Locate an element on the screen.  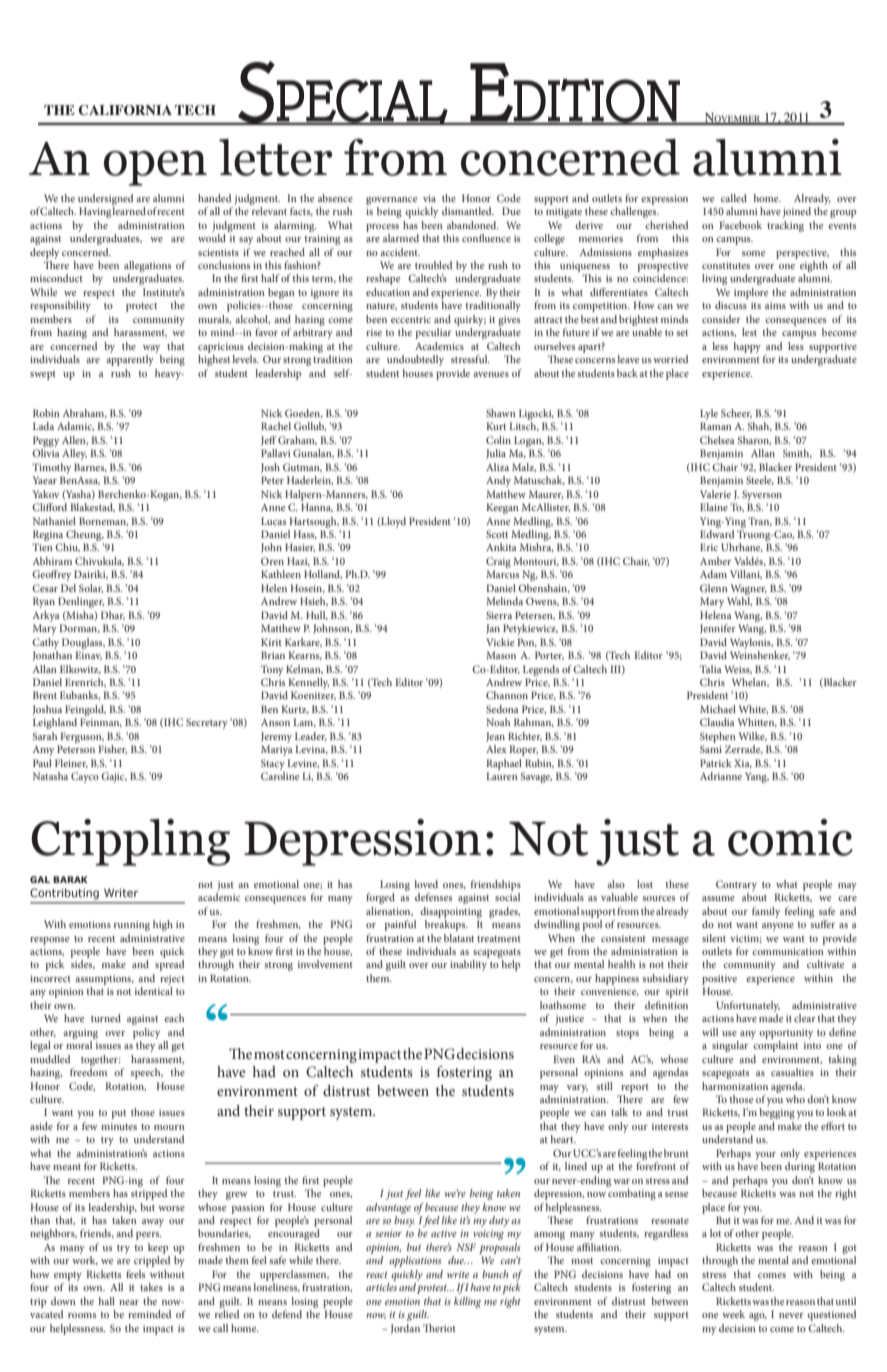
week is located at coordinates (733, 1314).
